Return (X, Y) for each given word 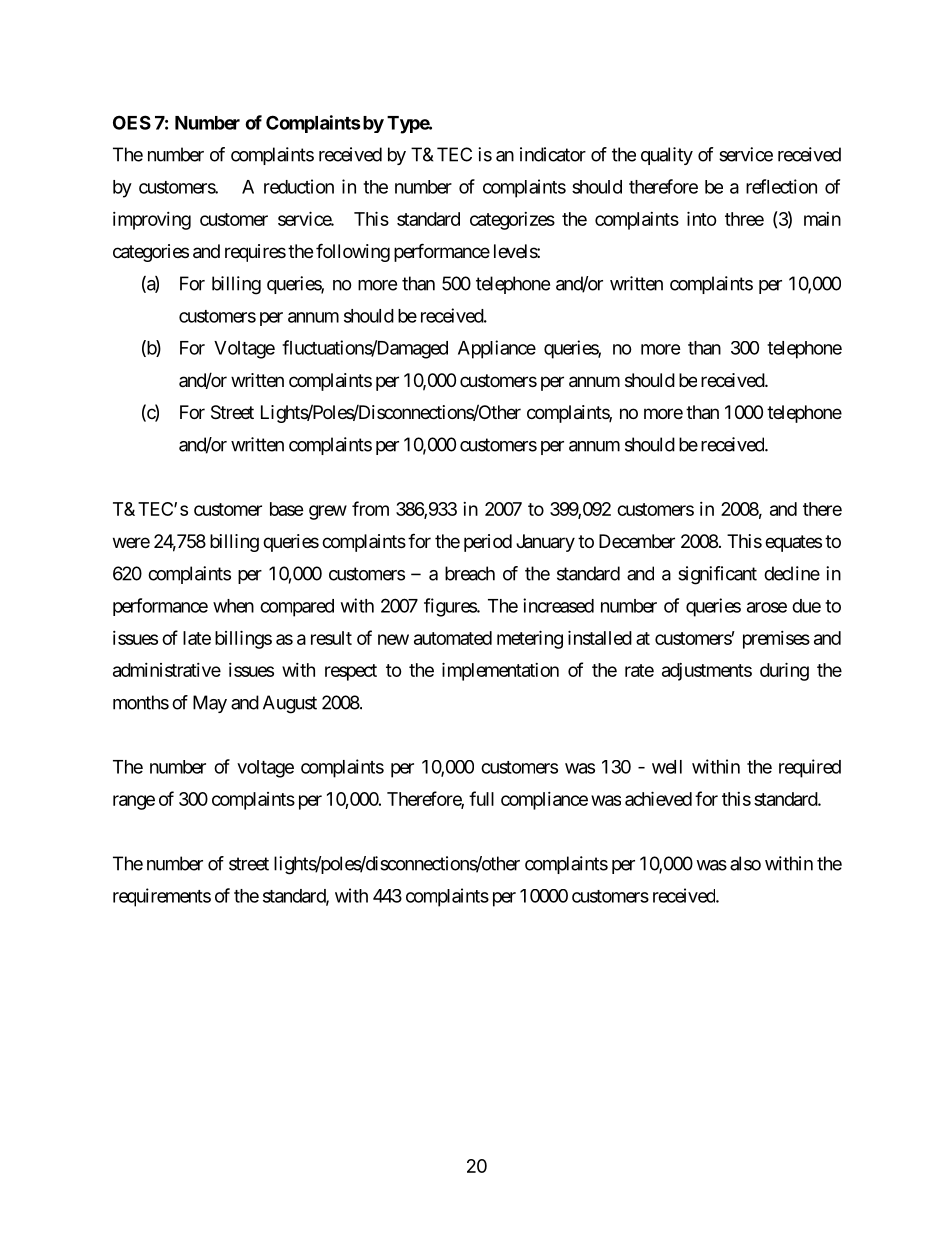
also (745, 863)
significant (717, 575)
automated (453, 638)
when (233, 606)
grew (328, 512)
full (481, 798)
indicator (553, 154)
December (637, 541)
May (210, 704)
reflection (781, 186)
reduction (299, 186)
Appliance (497, 349)
